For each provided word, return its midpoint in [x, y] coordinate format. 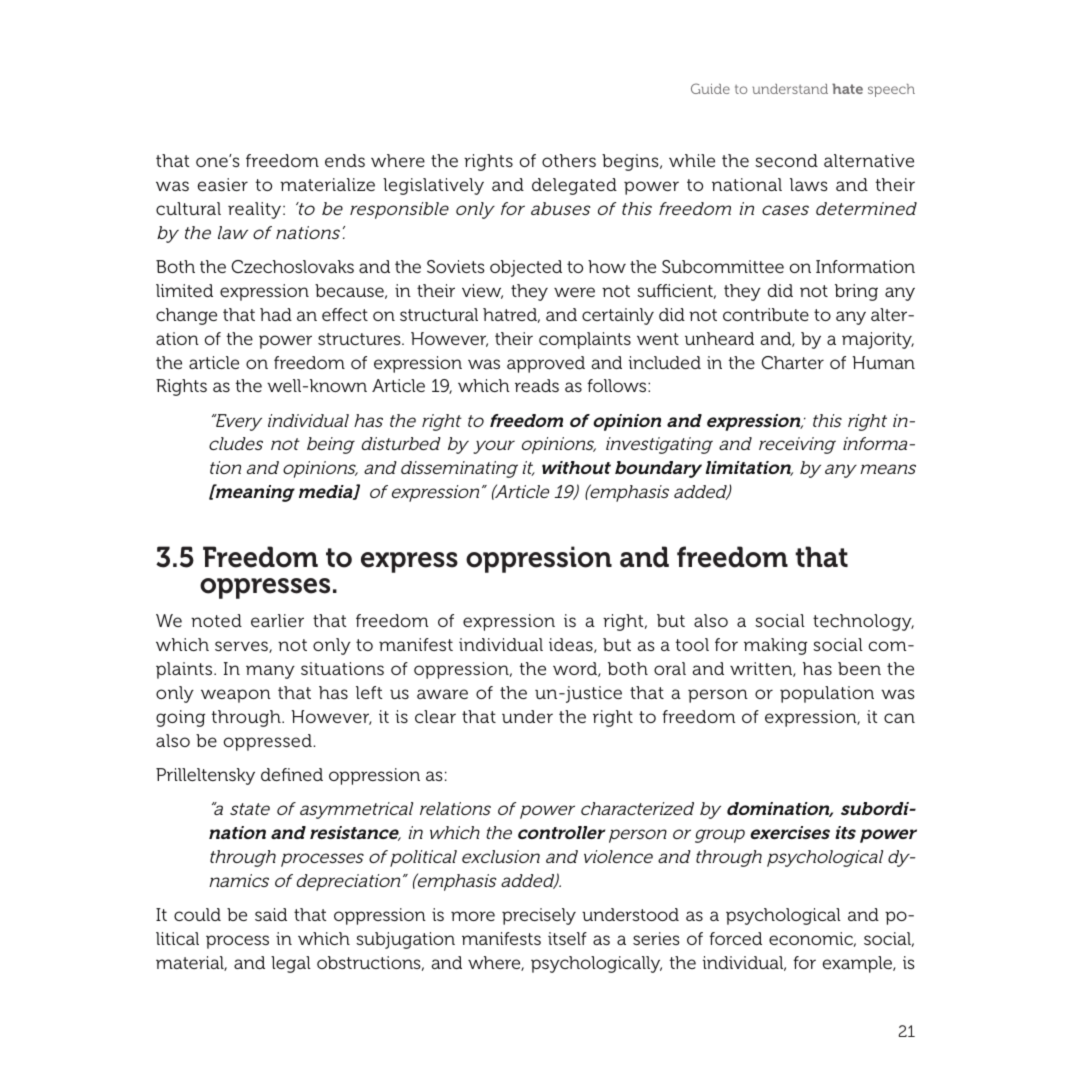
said [271, 914]
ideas [572, 645]
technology [863, 622]
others [569, 160]
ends [345, 160]
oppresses [265, 588]
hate [847, 88]
